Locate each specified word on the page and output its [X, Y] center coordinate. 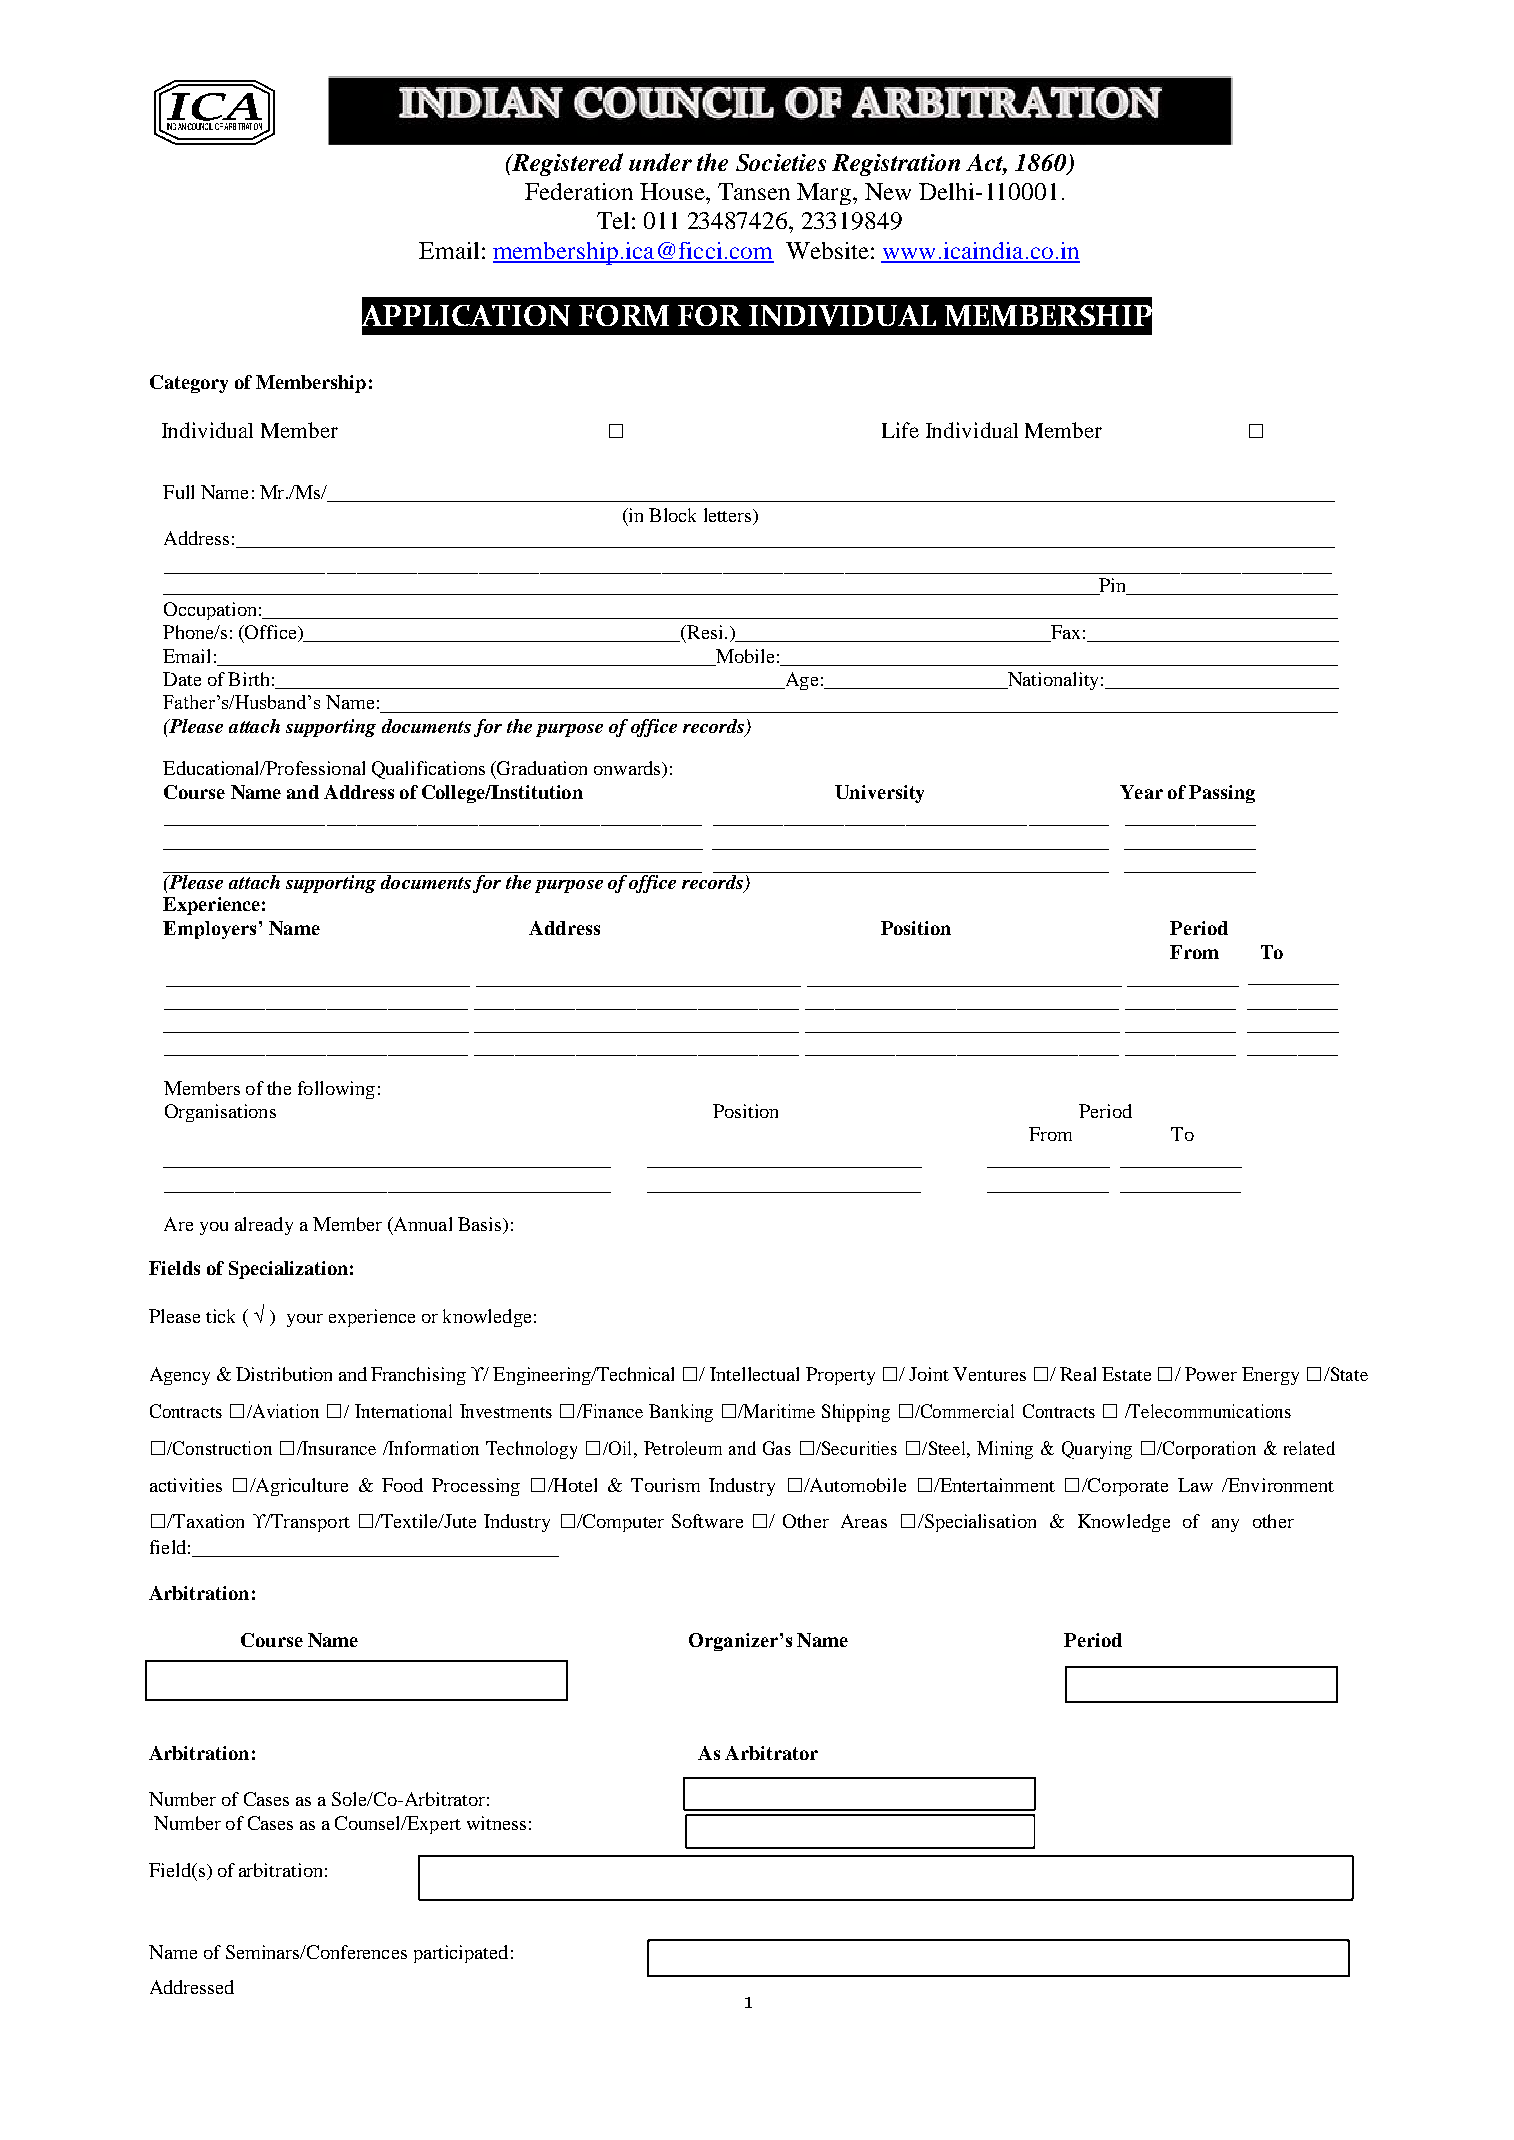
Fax [1064, 633]
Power [1211, 1374]
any [1225, 1525]
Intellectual [754, 1374]
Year [1141, 792]
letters [729, 516]
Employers [209, 930]
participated [461, 1954]
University [879, 794]
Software [707, 1521]
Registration [896, 165]
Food [402, 1485]
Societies [781, 162]
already [264, 1226]
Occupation [210, 611]
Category [189, 384]
